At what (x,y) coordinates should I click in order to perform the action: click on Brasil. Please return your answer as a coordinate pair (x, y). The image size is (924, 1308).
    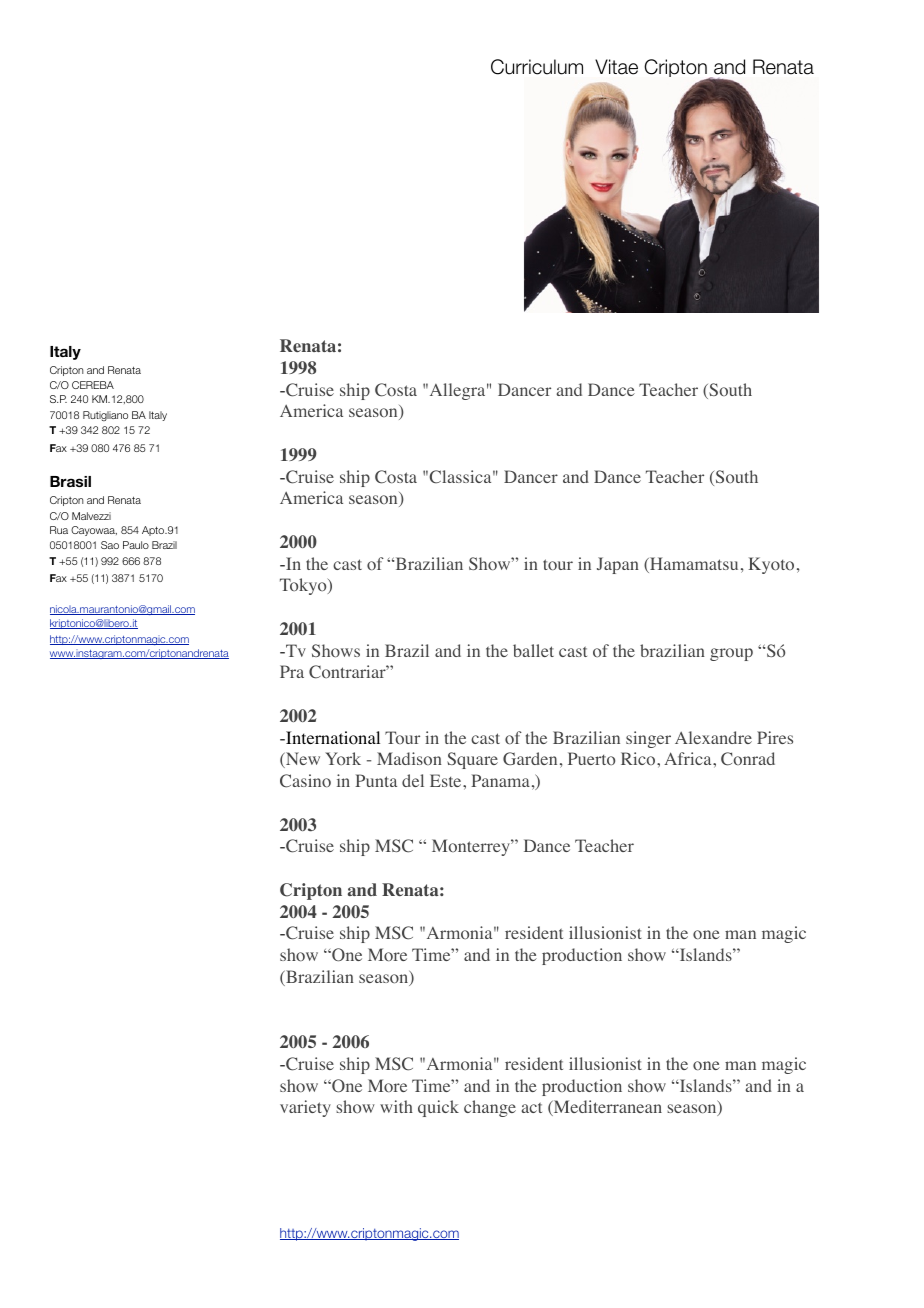
    Looking at the image, I should click on (70, 481).
